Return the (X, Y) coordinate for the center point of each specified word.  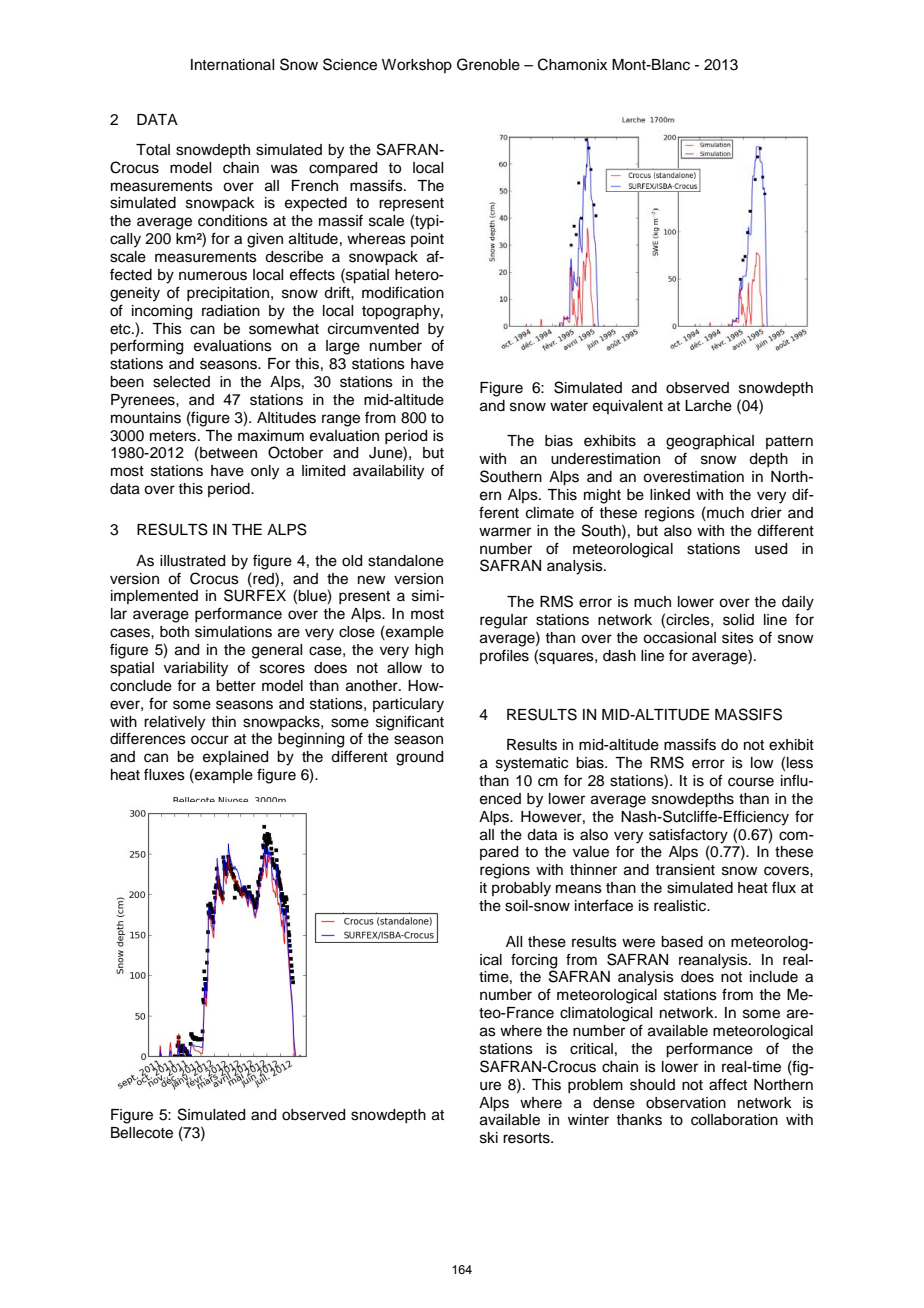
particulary (408, 705)
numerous (213, 276)
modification (403, 292)
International (232, 65)
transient (685, 870)
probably (521, 889)
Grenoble (488, 64)
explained (235, 758)
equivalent (628, 407)
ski (489, 1138)
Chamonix (572, 64)
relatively (174, 723)
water (569, 406)
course (751, 782)
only (265, 472)
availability (388, 472)
